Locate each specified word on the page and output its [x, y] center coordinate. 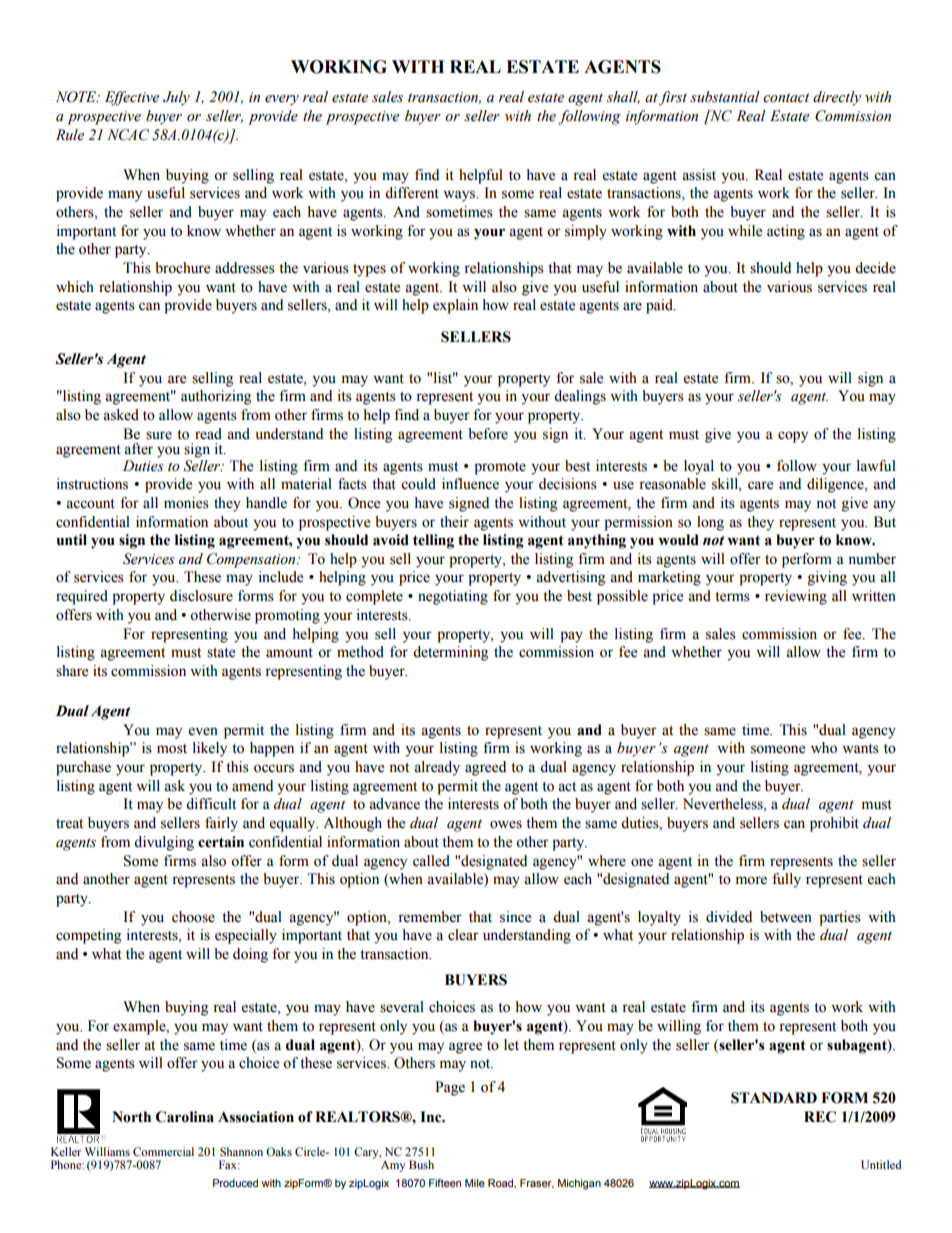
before [488, 434]
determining [450, 653]
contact [786, 98]
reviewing [796, 597]
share [72, 671]
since [515, 917]
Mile [475, 1183]
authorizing [216, 397]
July [176, 98]
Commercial [163, 1151]
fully [786, 880]
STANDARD [774, 1098]
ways [460, 196]
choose [193, 917]
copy [793, 437]
